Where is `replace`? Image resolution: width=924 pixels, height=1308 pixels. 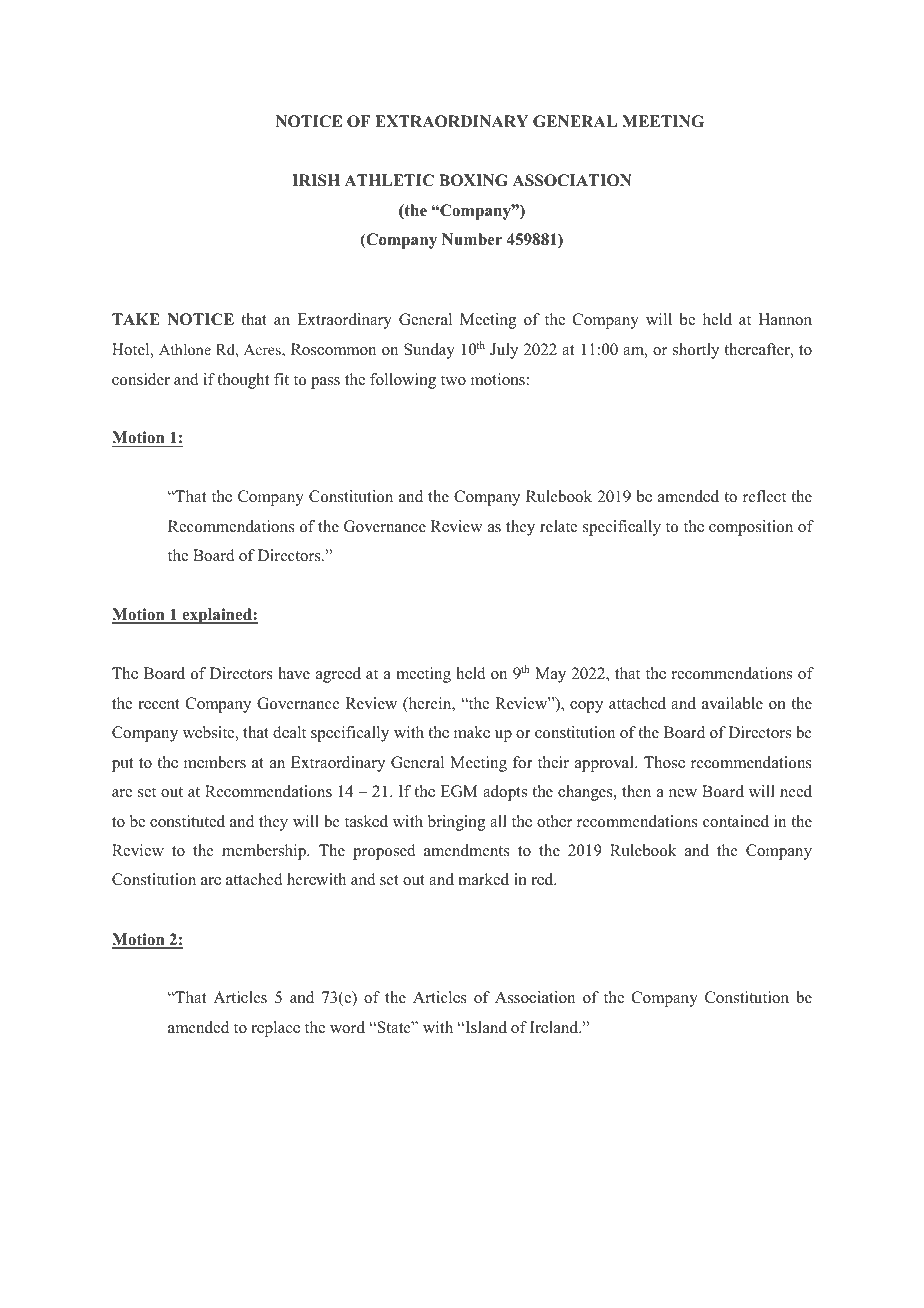
replace is located at coordinates (275, 1029).
